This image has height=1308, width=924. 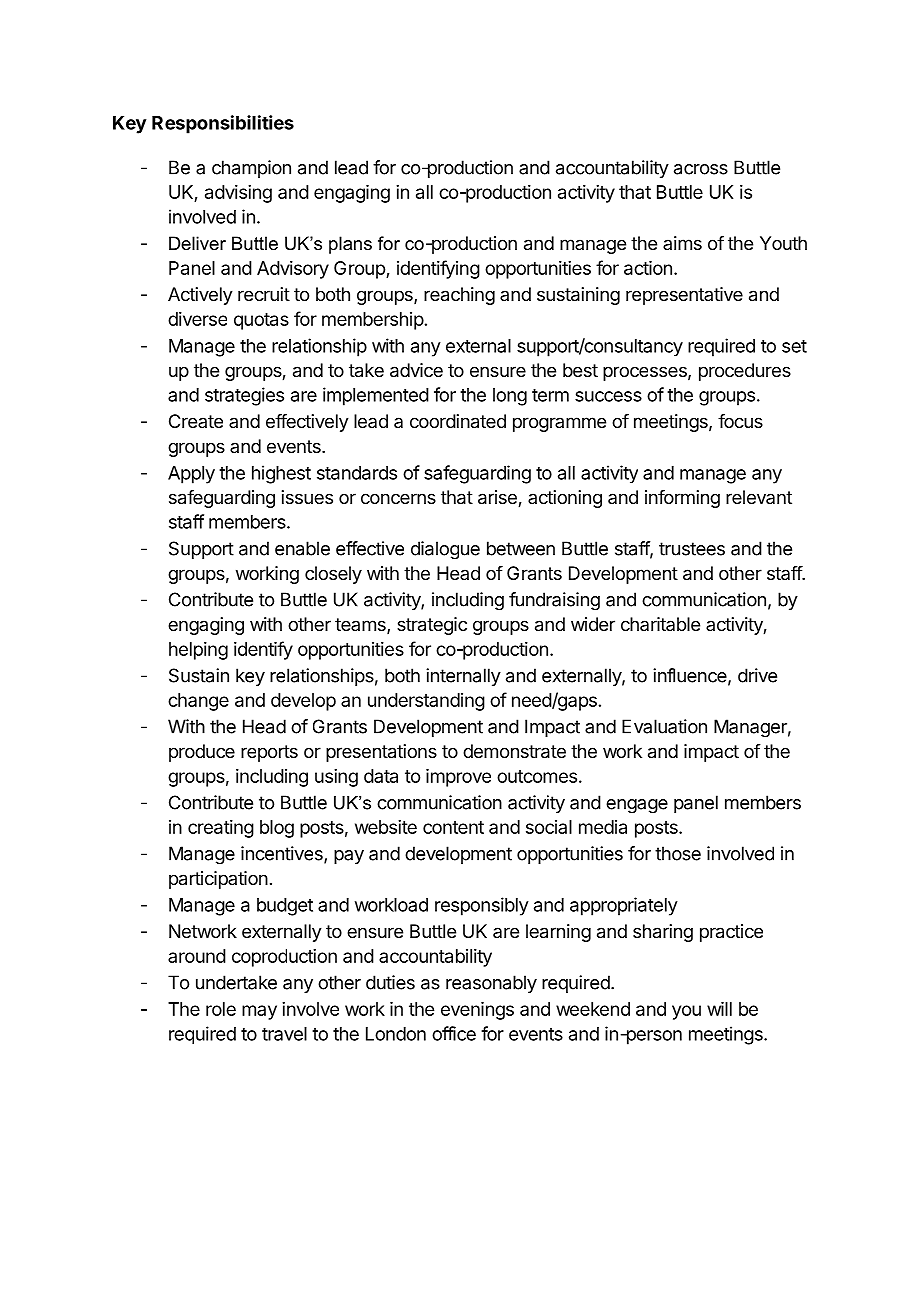 What do you see at coordinates (244, 396) in the image?
I see `strategies` at bounding box center [244, 396].
